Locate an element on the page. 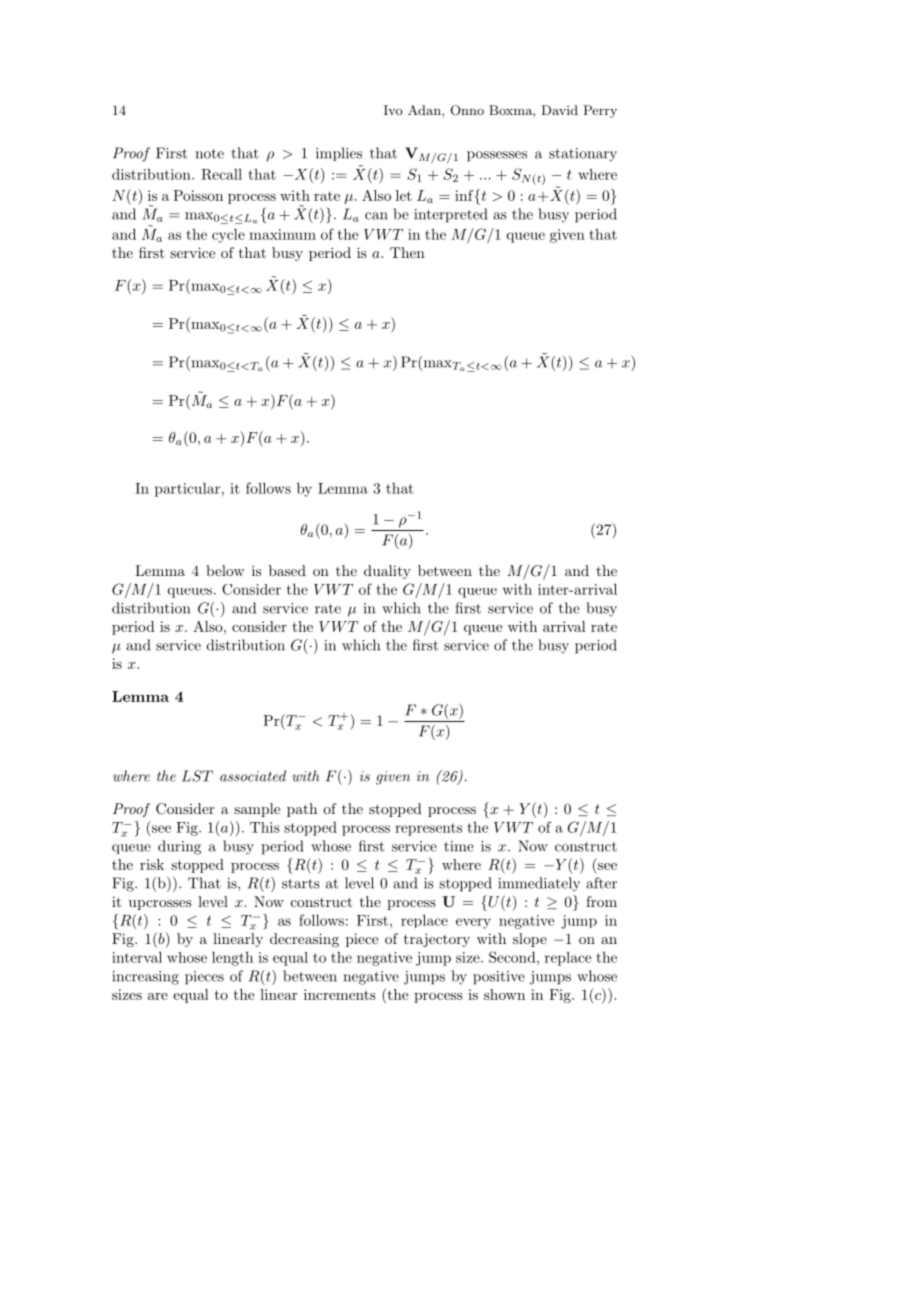  duality is located at coordinates (387, 572).
